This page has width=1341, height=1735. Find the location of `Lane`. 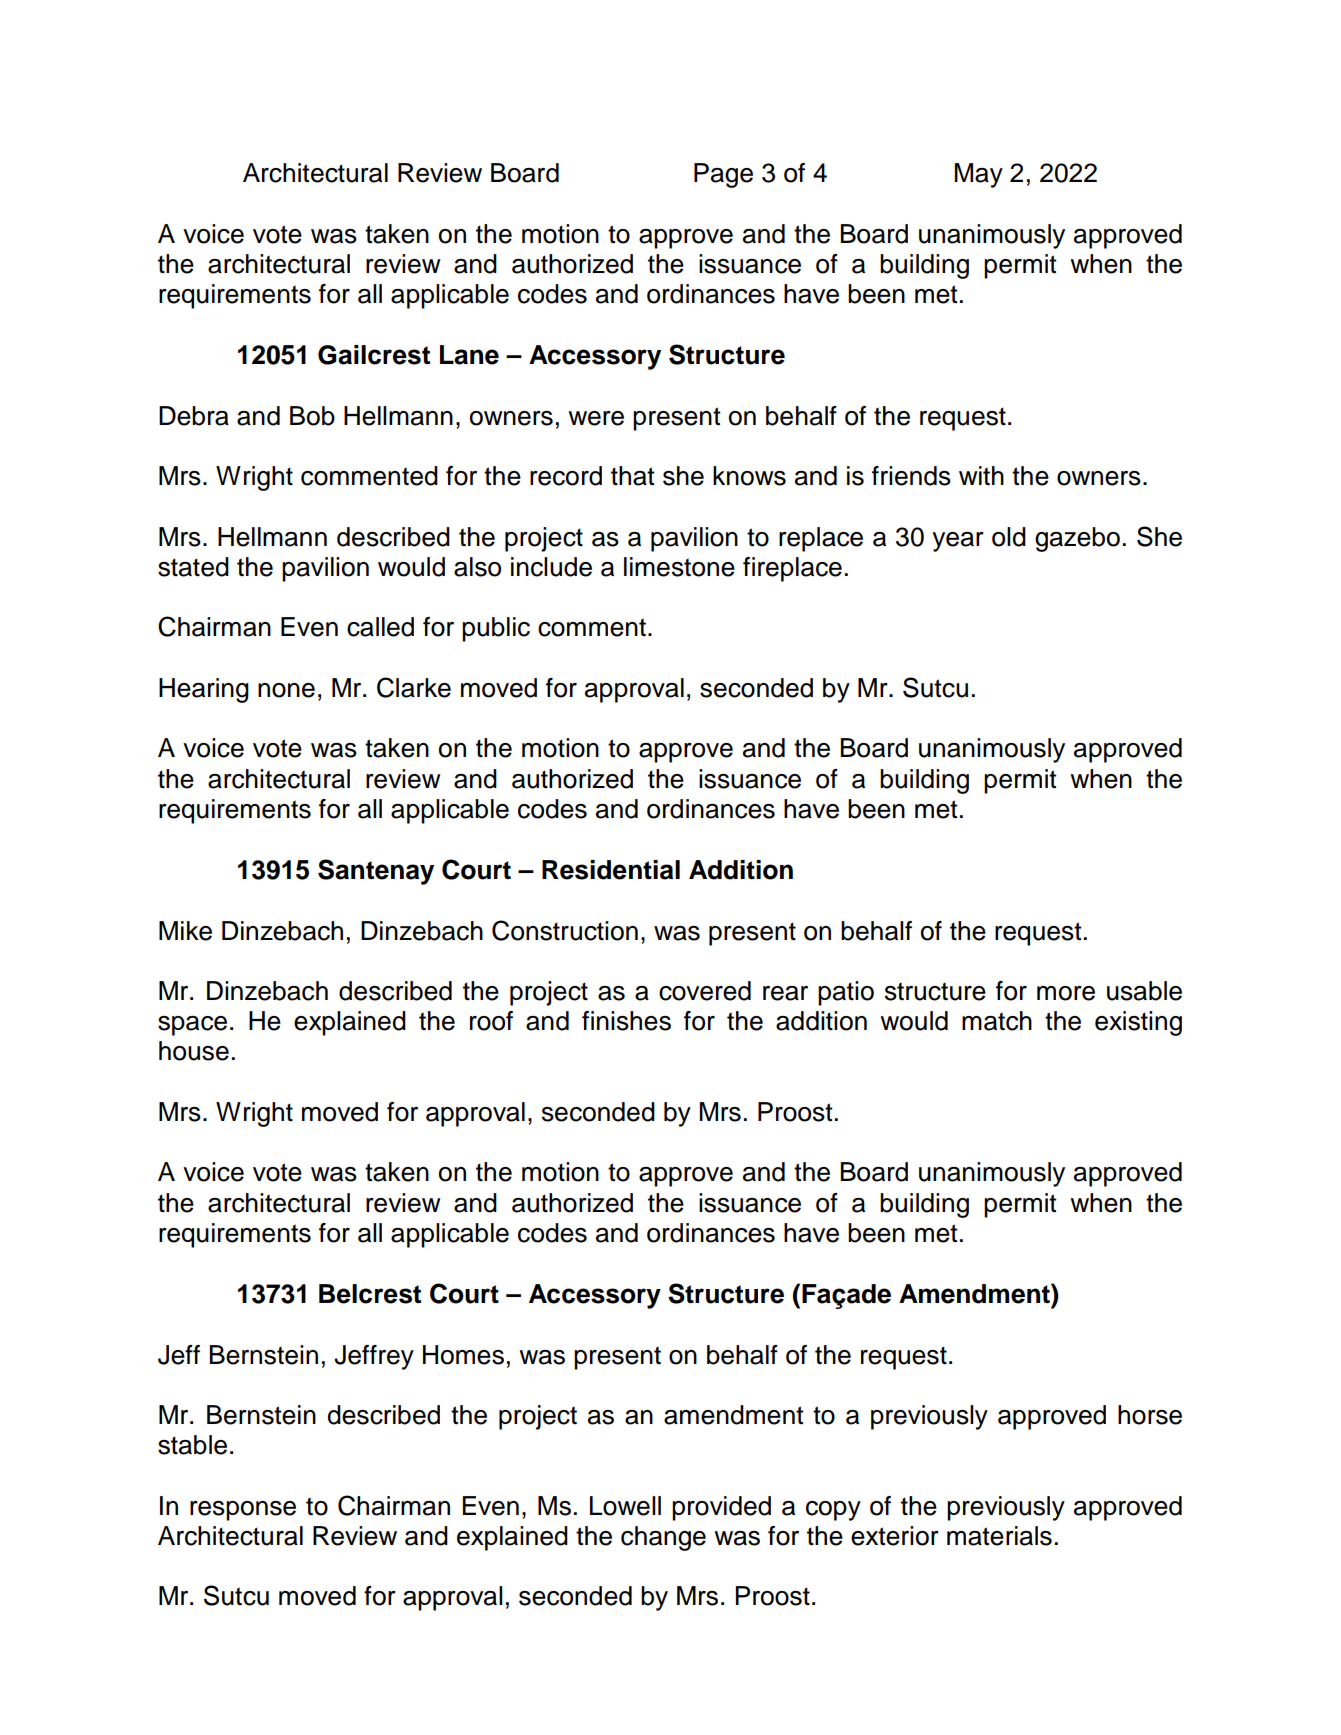

Lane is located at coordinates (469, 355).
